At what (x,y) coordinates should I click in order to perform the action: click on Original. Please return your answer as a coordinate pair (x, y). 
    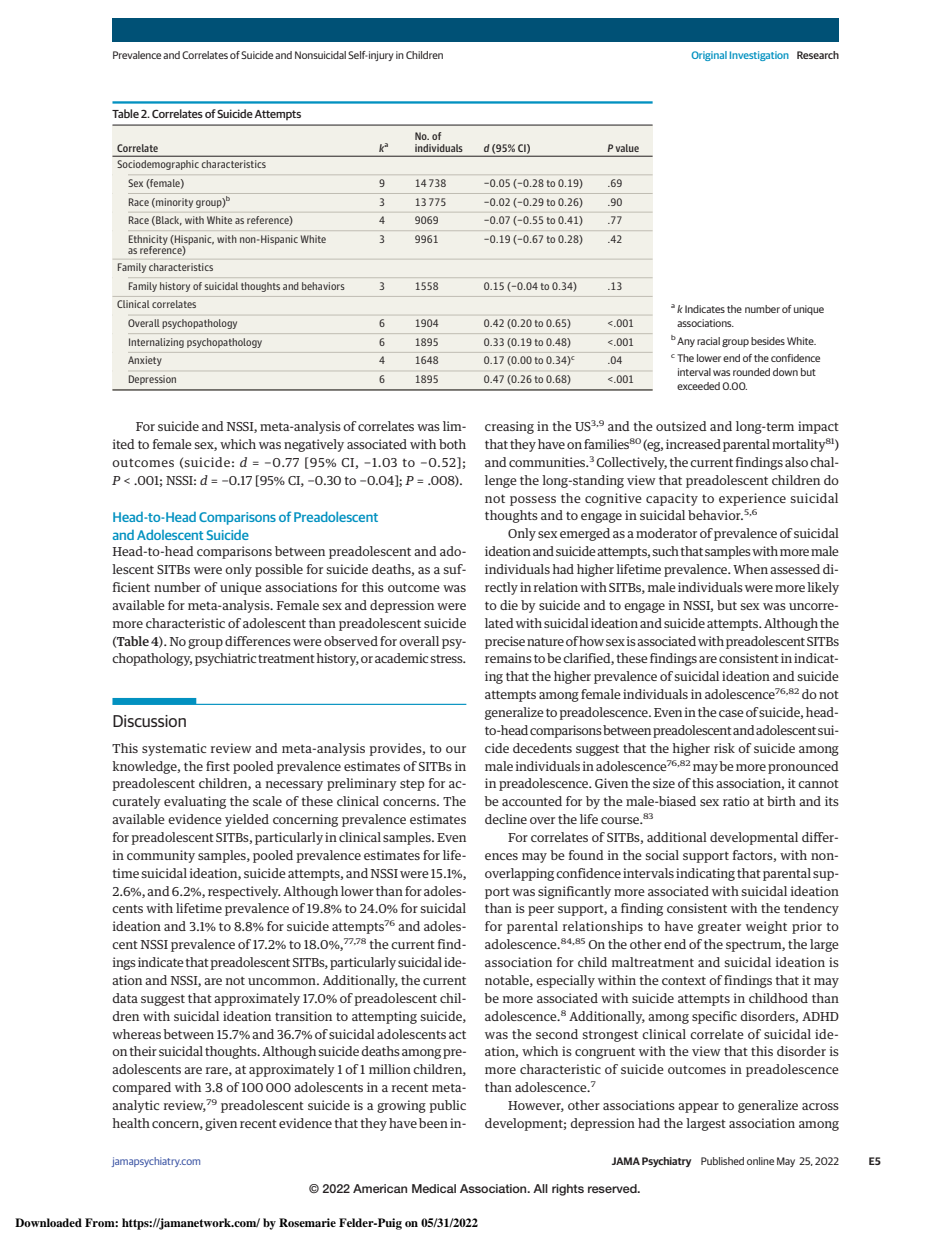
    Looking at the image, I should click on (709, 56).
